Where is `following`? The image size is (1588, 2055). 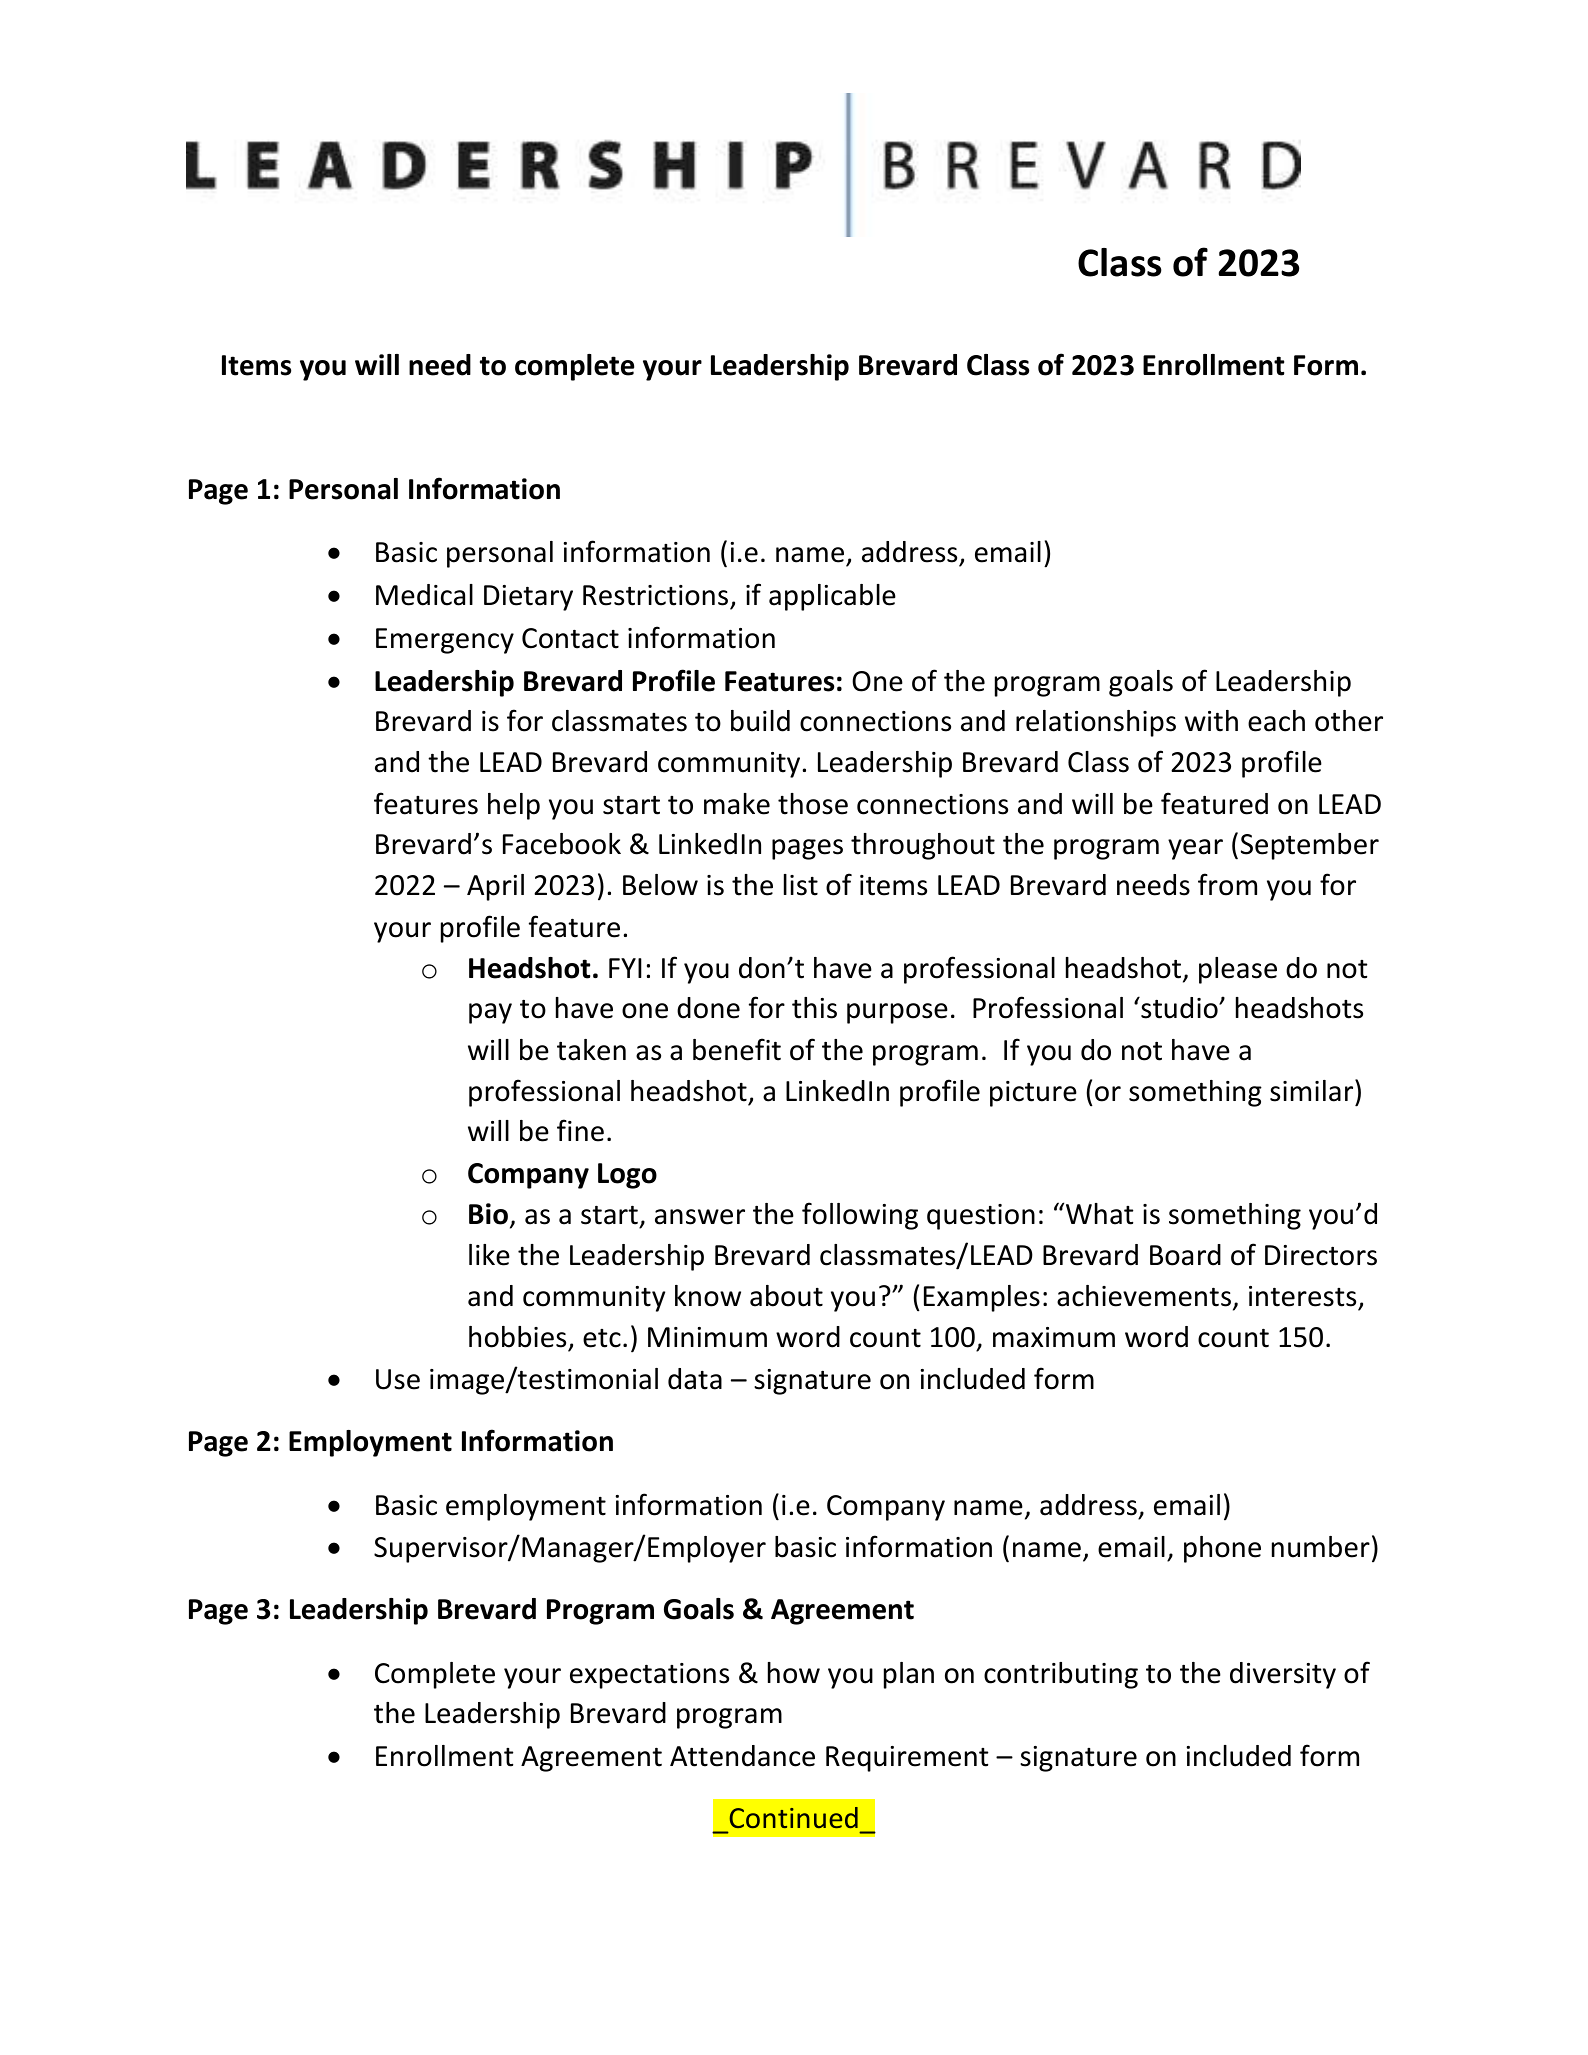 following is located at coordinates (860, 1216).
